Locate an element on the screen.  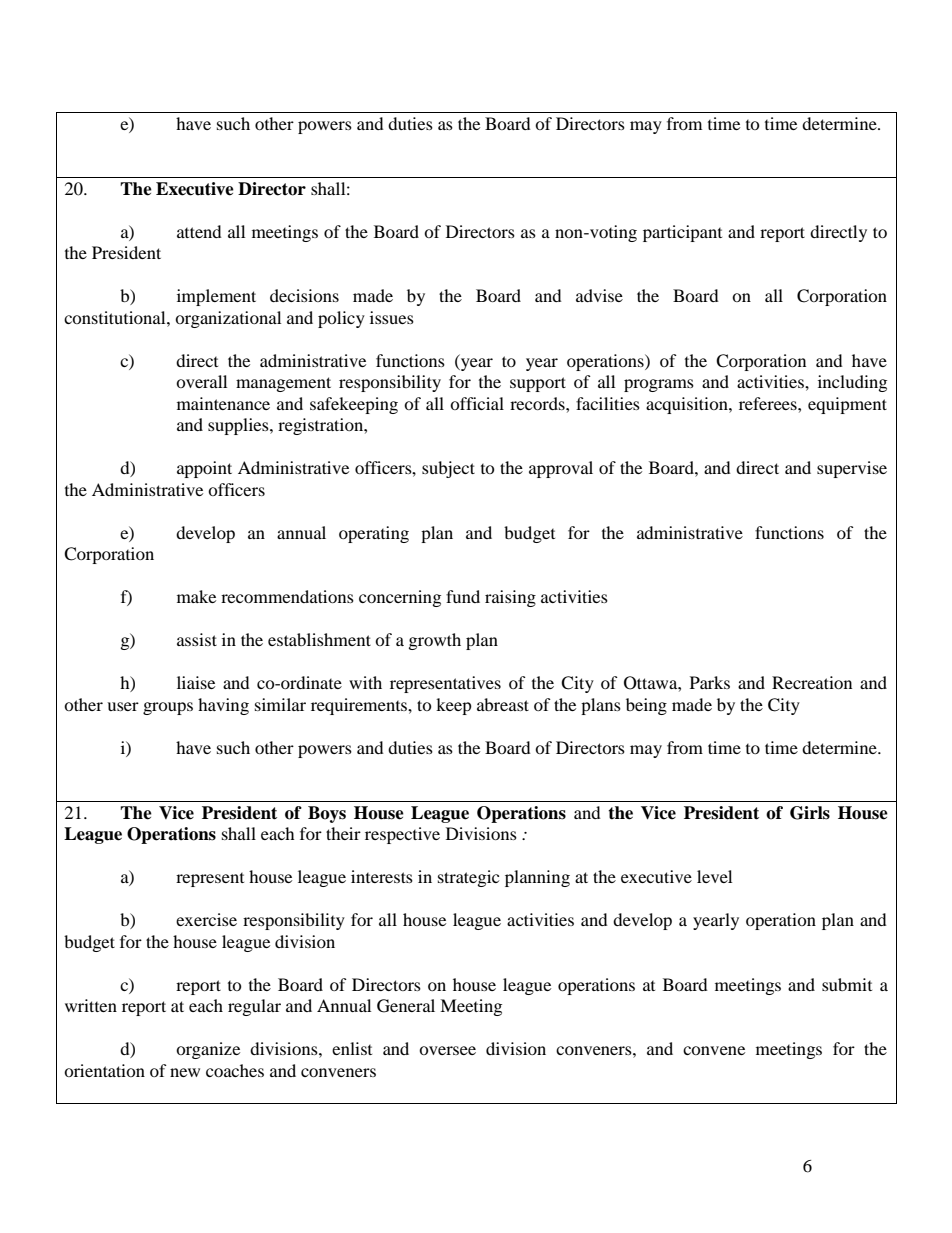
abreast is located at coordinates (503, 704).
